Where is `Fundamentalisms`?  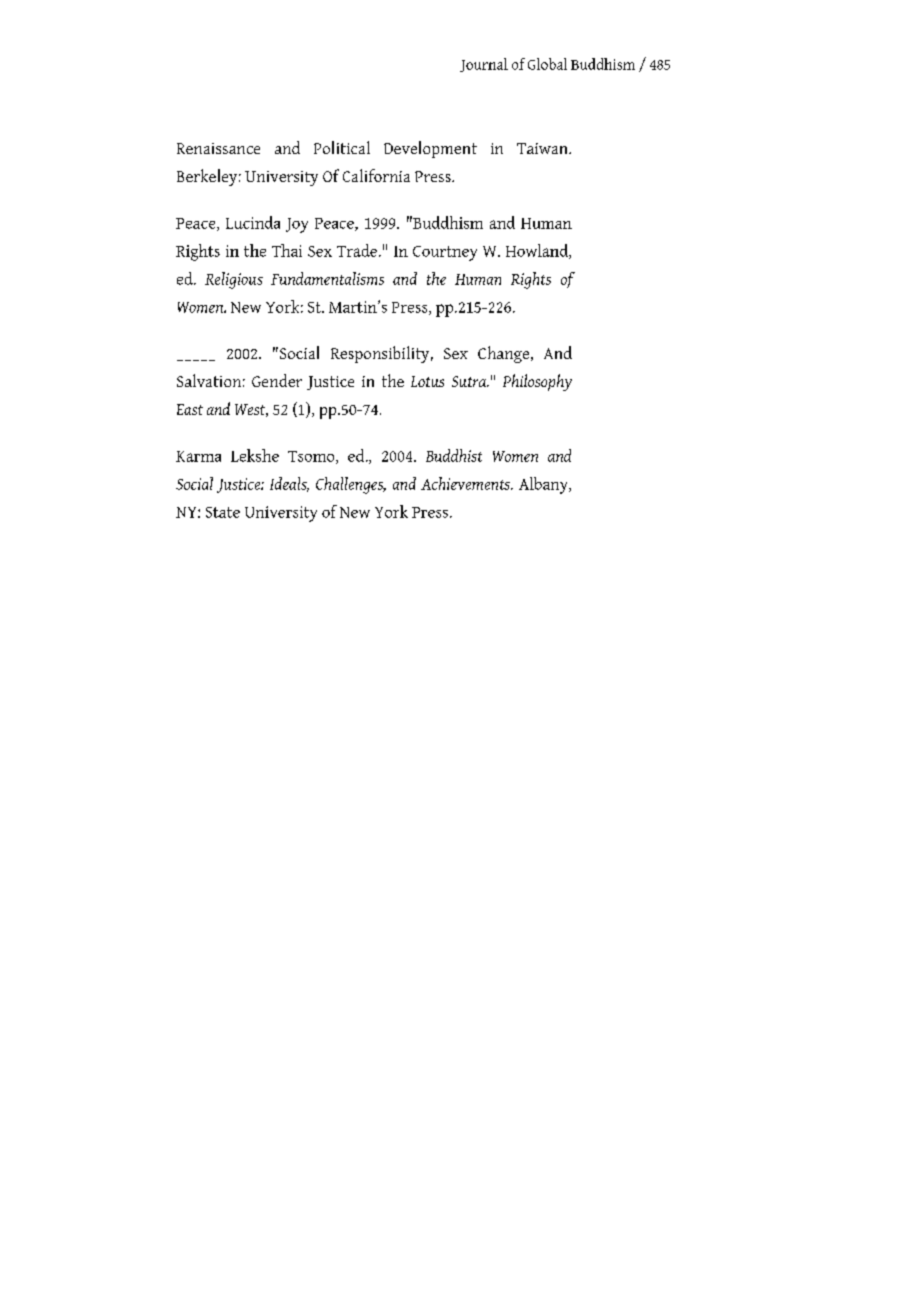
Fundamentalisms is located at coordinates (327, 278).
